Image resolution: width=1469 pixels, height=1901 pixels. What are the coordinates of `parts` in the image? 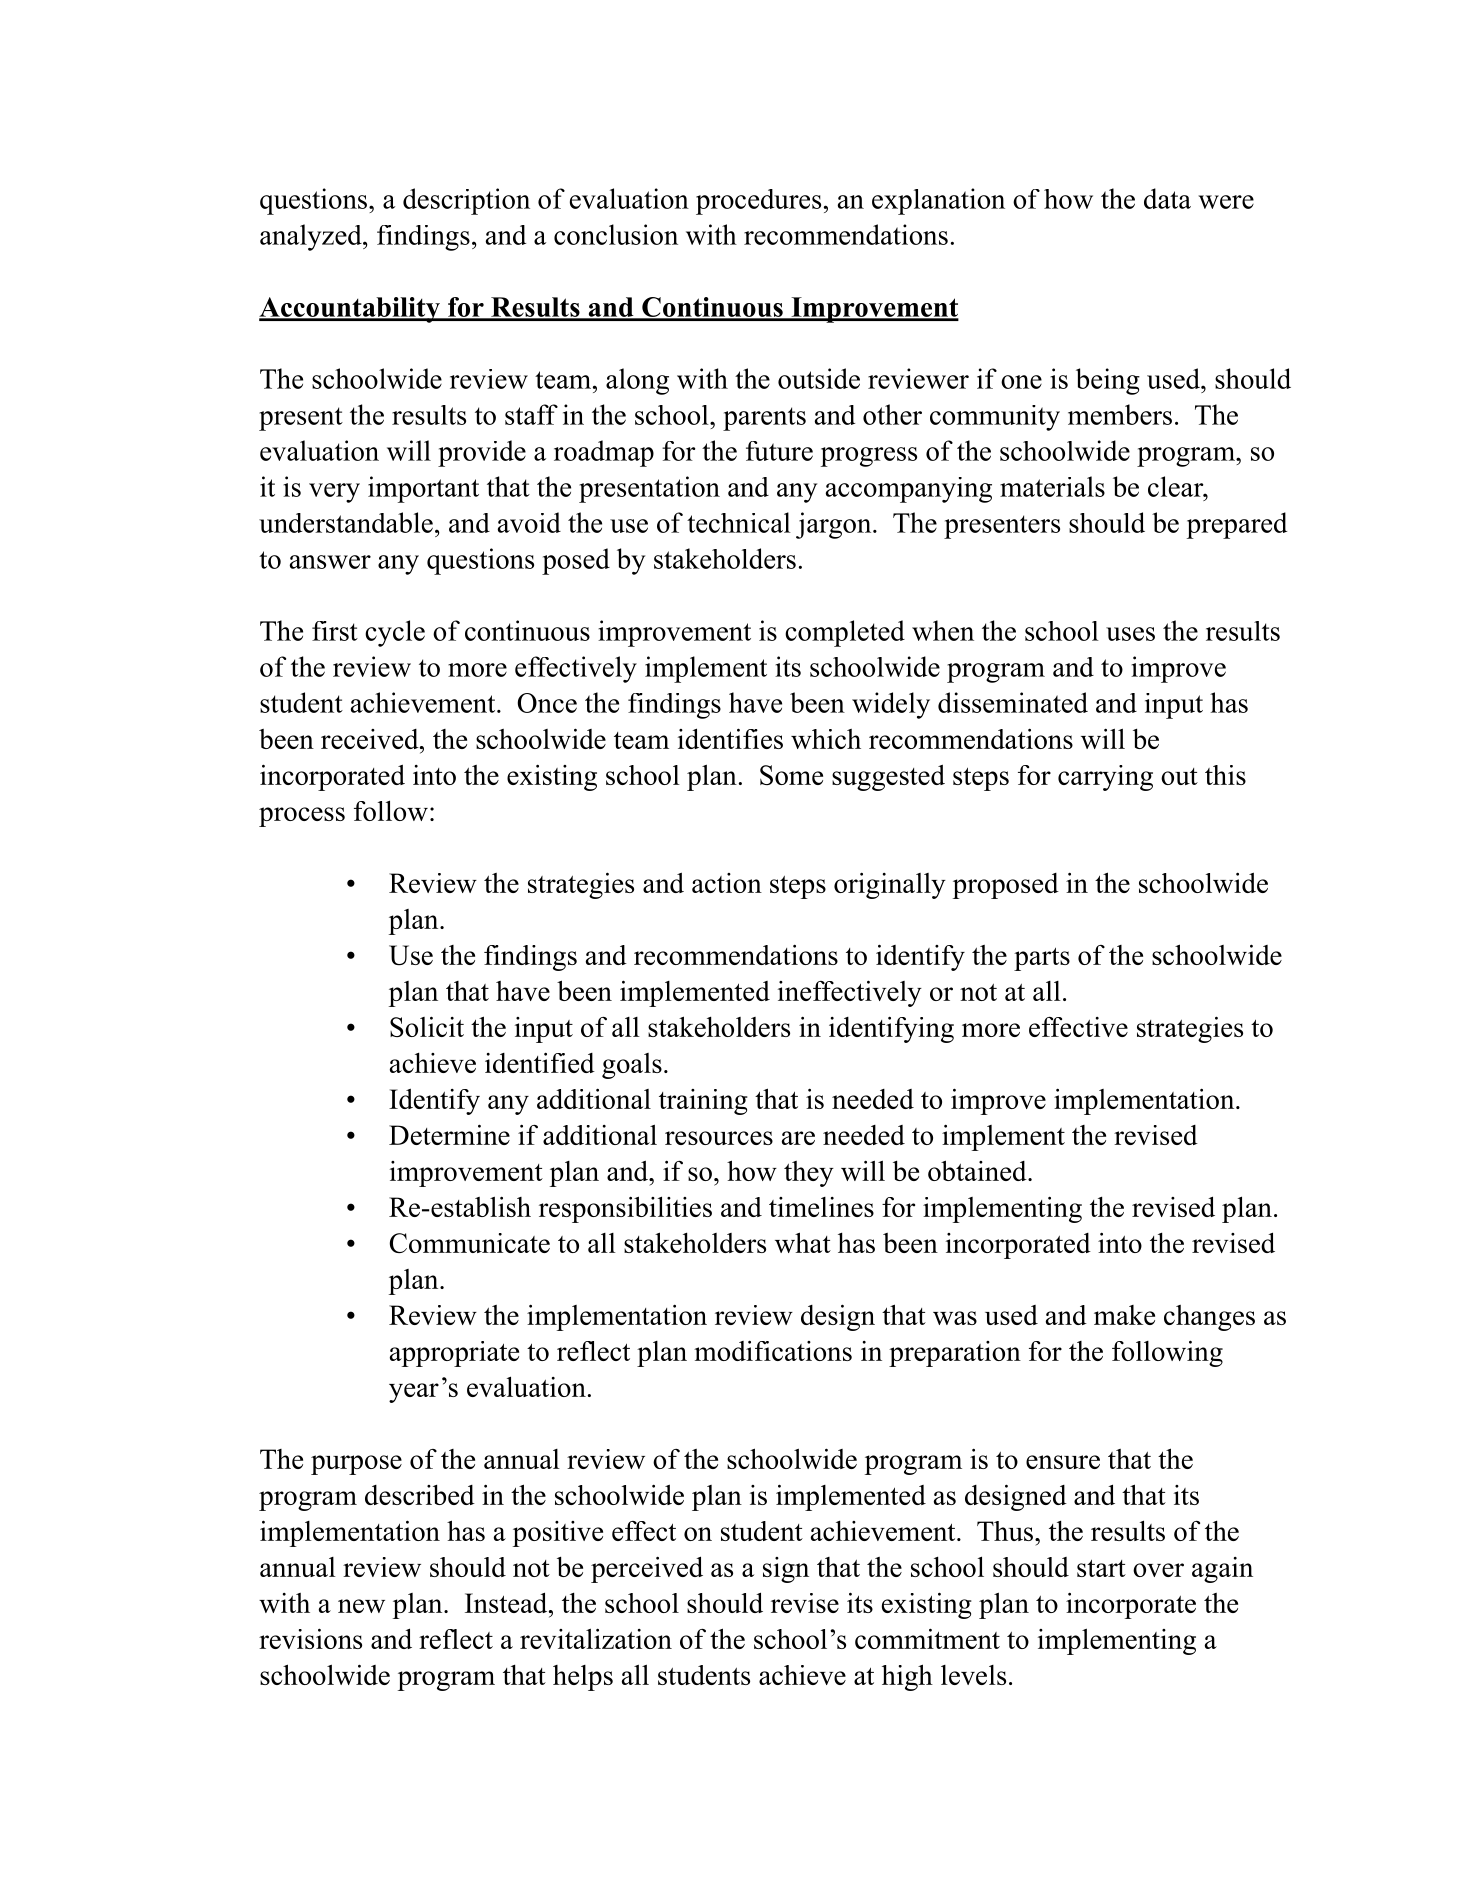 It's located at (1042, 959).
